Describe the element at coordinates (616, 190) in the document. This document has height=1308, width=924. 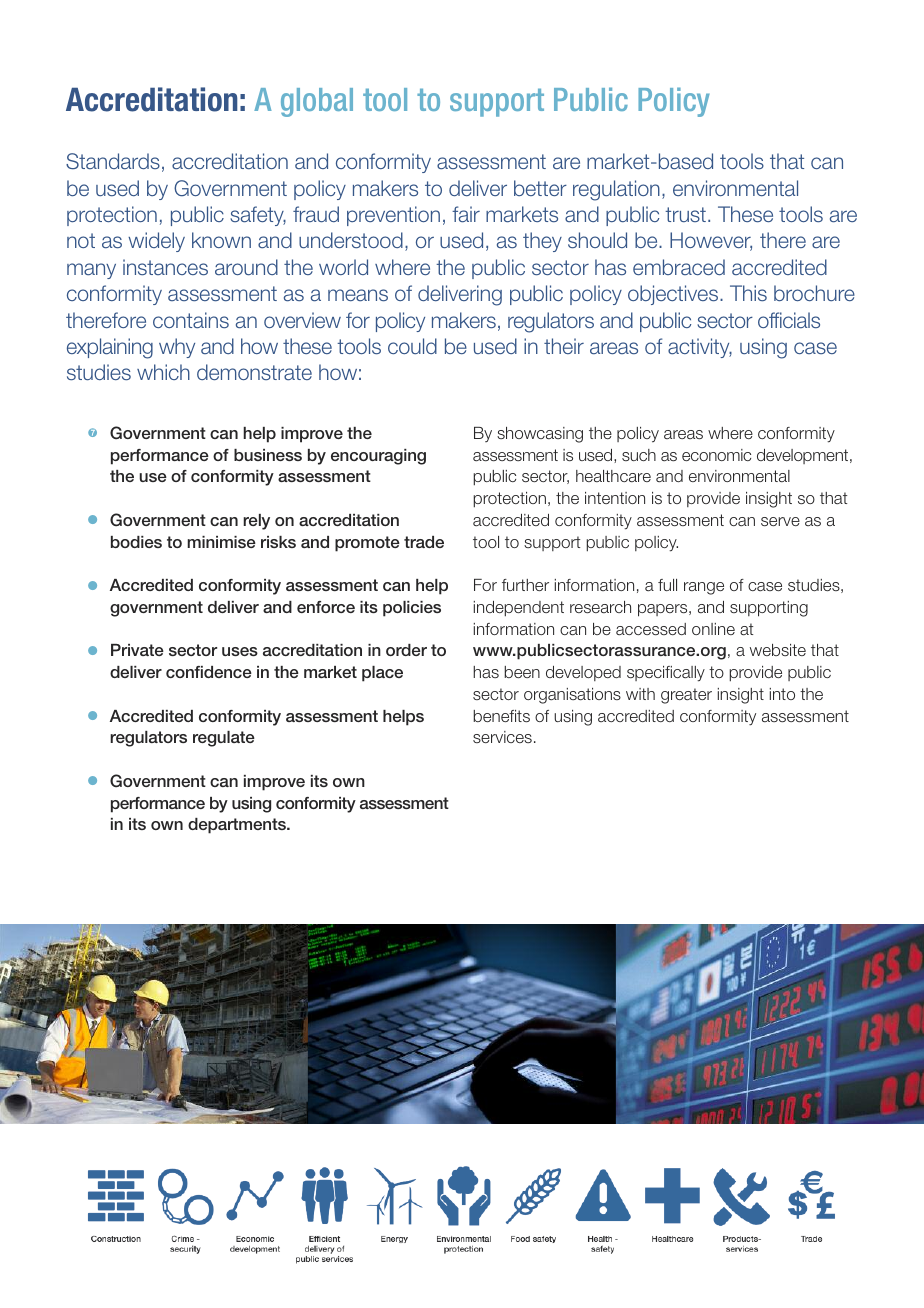
I see `regulation` at that location.
